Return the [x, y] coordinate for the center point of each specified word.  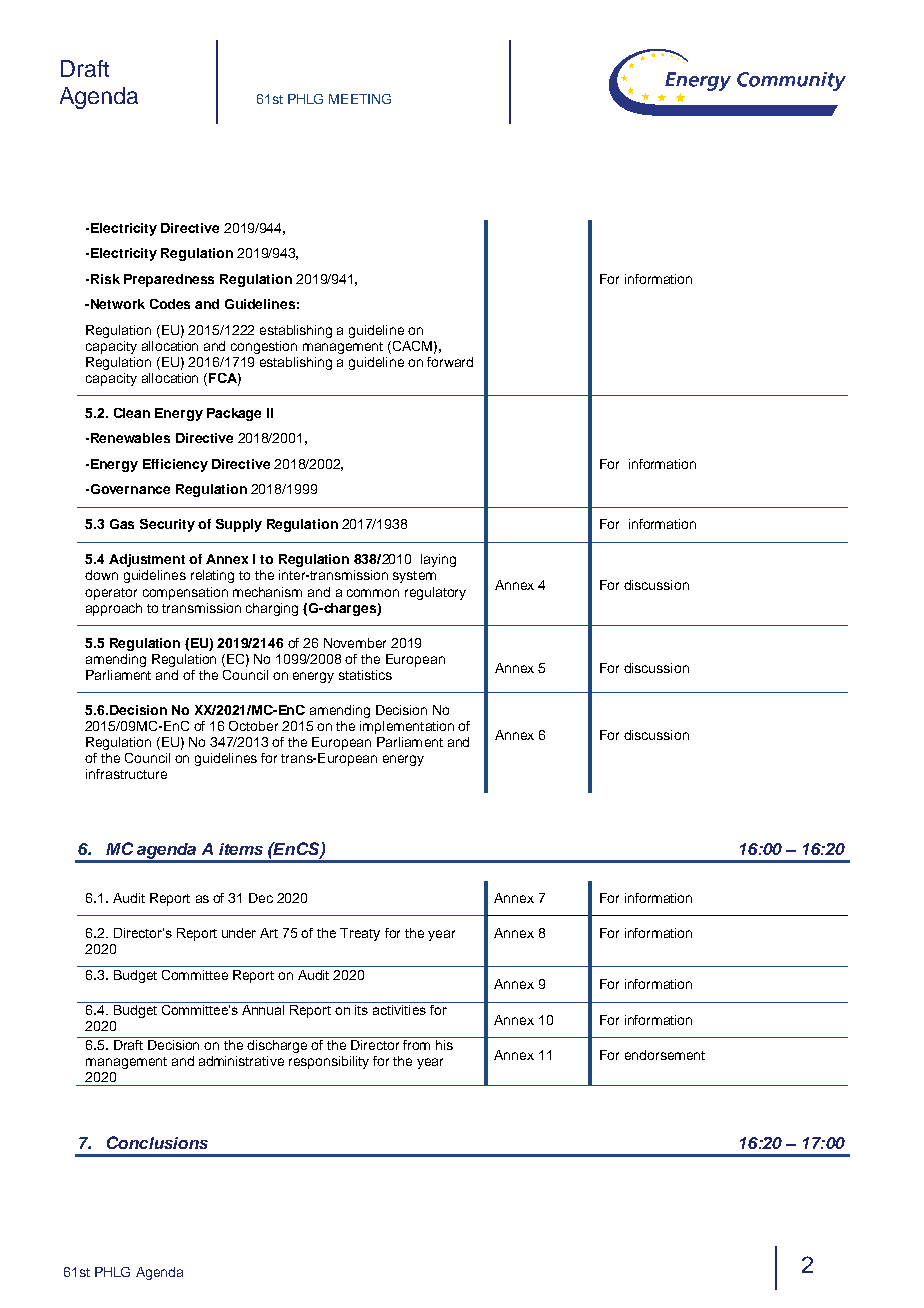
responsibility [329, 1062]
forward [450, 362]
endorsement [665, 1055]
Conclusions [157, 1142]
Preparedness [169, 280]
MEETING [360, 99]
